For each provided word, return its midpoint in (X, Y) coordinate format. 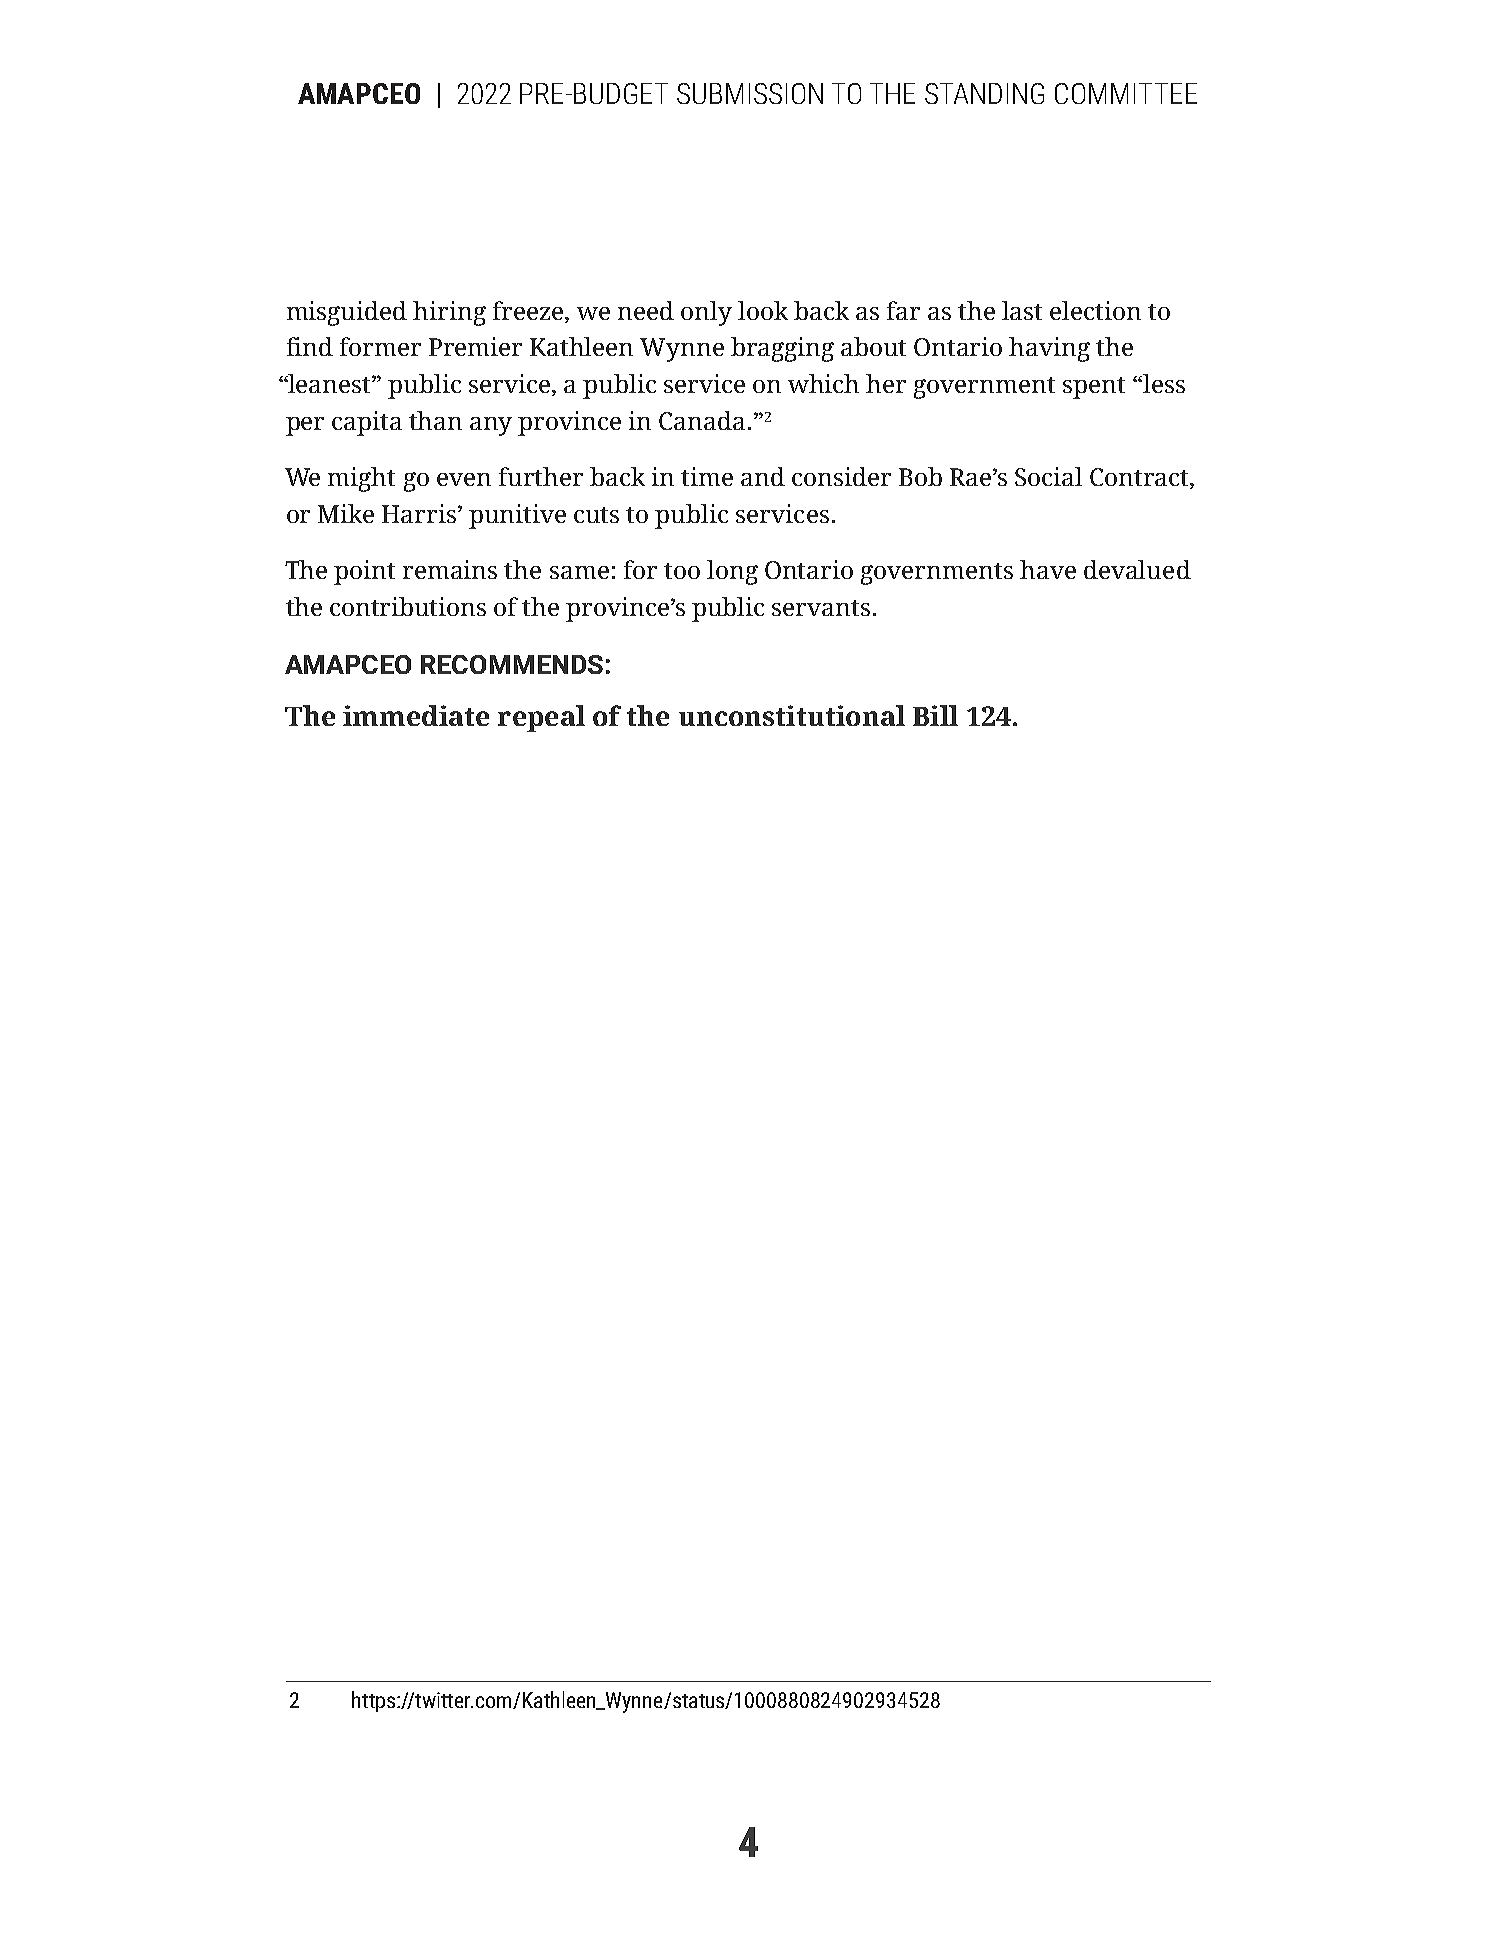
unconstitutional (792, 715)
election (1095, 310)
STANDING (984, 93)
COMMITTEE (1126, 93)
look (763, 310)
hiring (449, 313)
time (707, 476)
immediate (416, 715)
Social (1048, 476)
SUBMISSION (750, 93)
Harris (420, 513)
